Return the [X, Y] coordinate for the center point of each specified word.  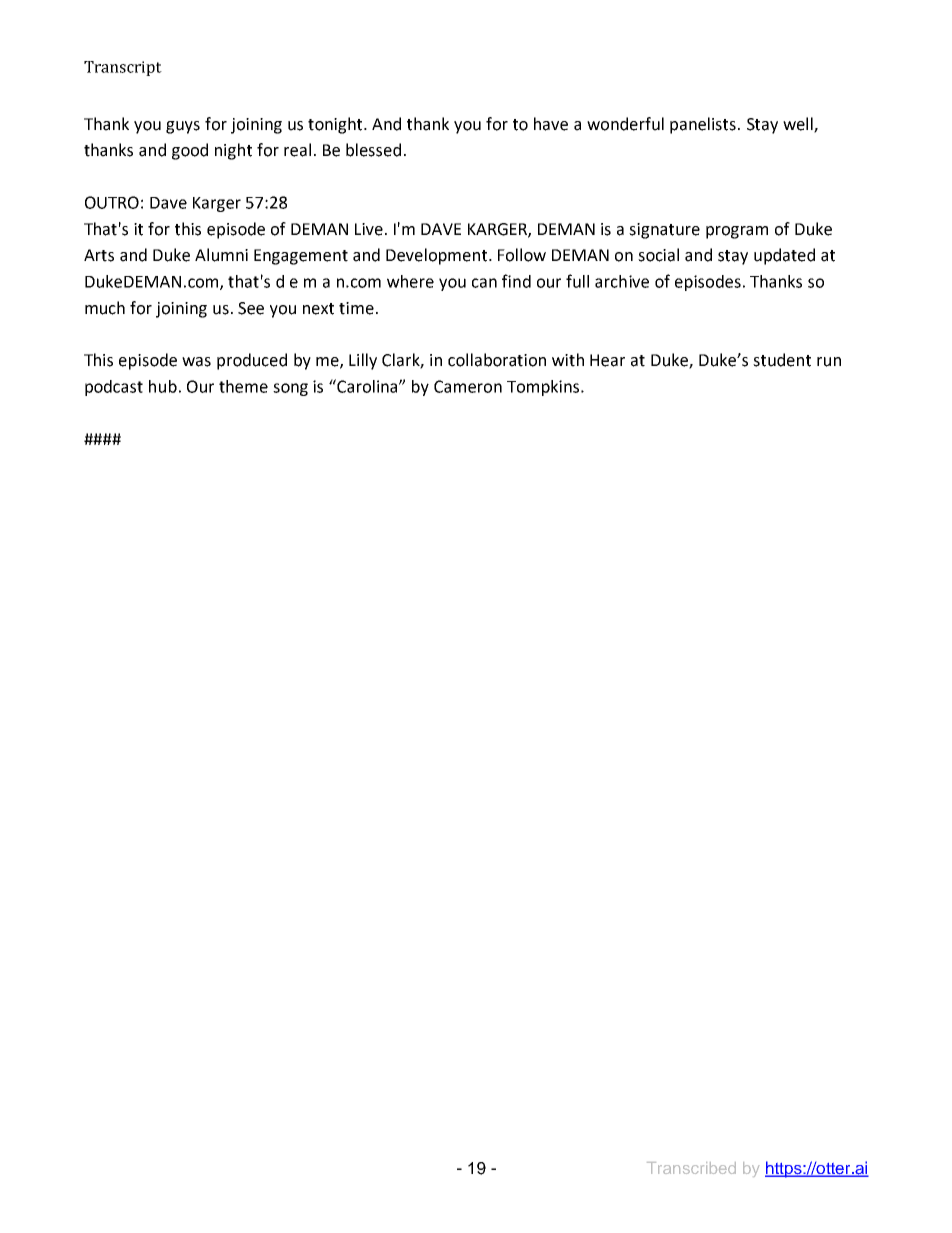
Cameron [468, 386]
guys [183, 127]
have [551, 124]
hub [163, 386]
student [782, 360]
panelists [703, 125]
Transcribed [691, 1168]
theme [243, 386]
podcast [114, 388]
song [290, 389]
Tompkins [544, 388]
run [829, 362]
